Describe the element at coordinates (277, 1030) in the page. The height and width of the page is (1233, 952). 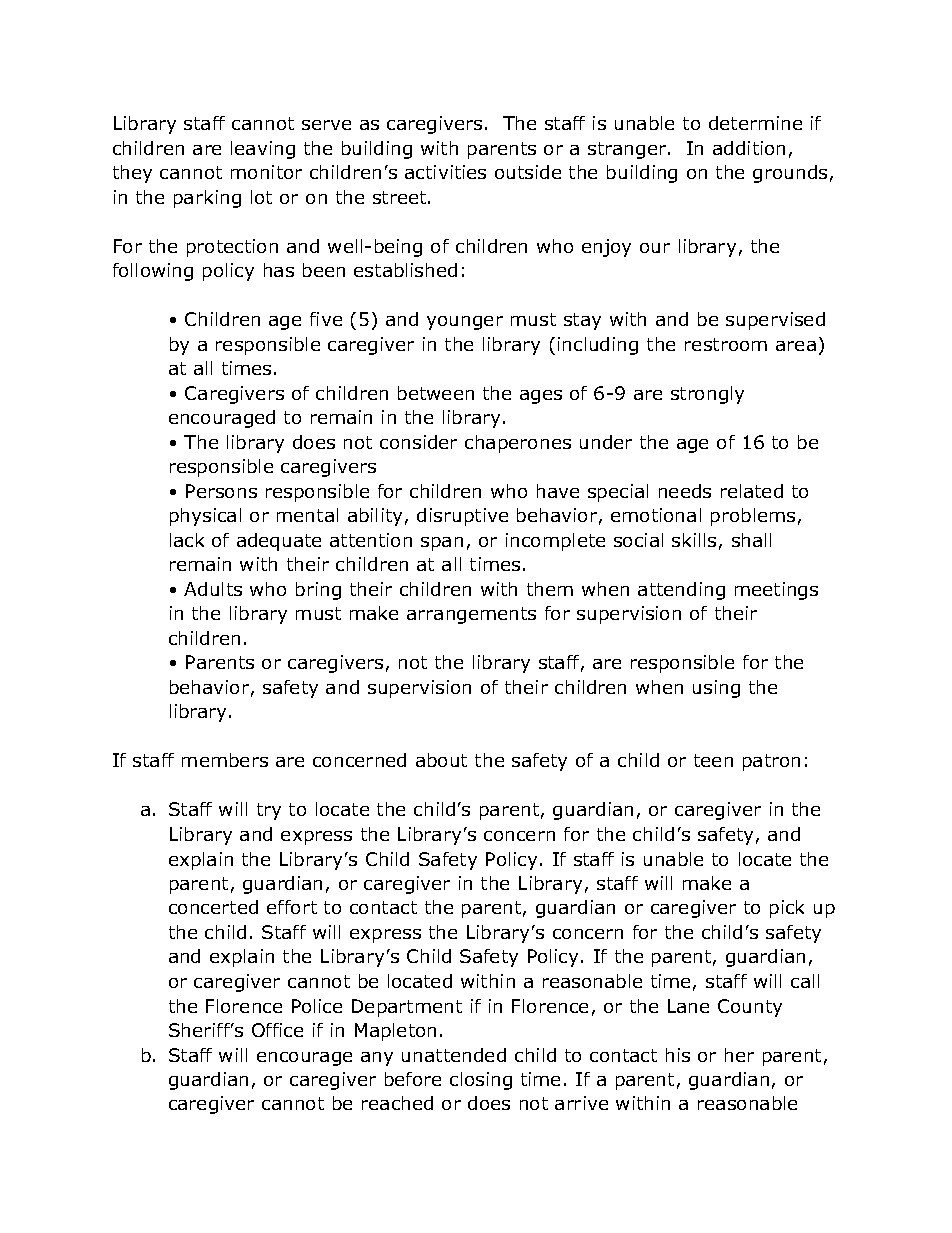
I see `Office` at that location.
